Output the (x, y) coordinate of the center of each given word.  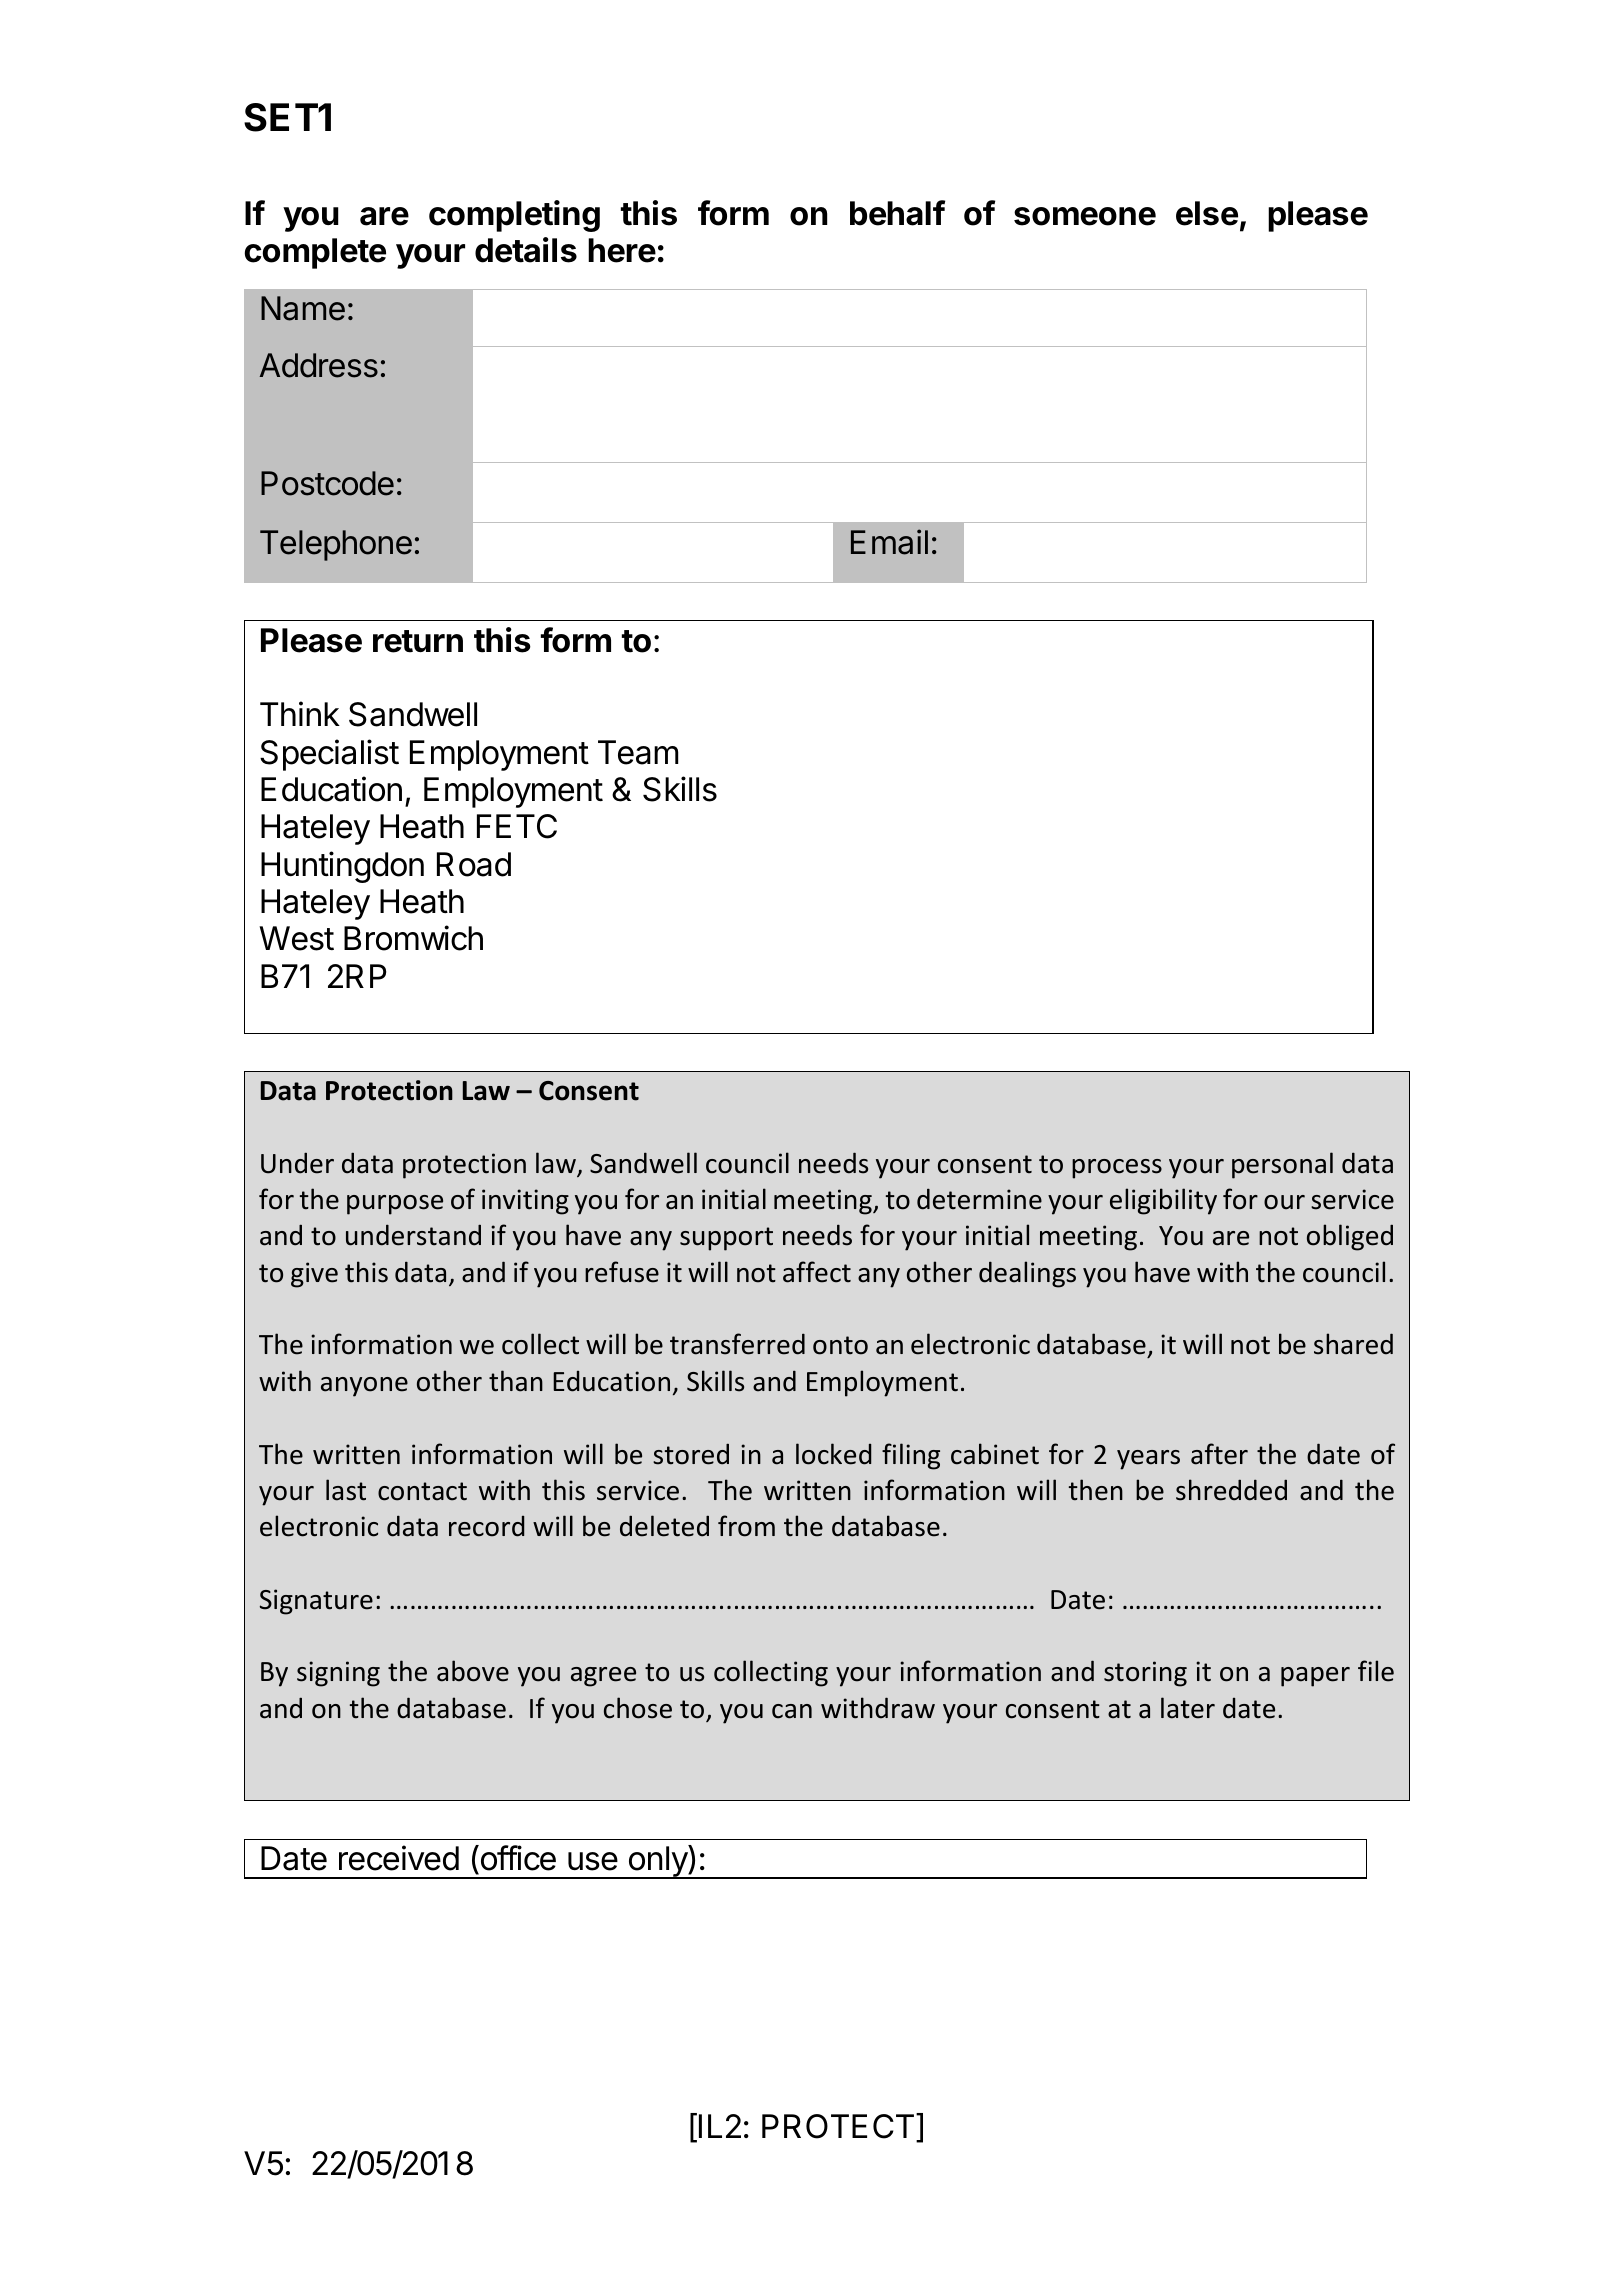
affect (817, 1272)
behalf (897, 213)
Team (638, 752)
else (1207, 213)
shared (1353, 1344)
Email (889, 542)
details (526, 250)
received (399, 1858)
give (314, 1275)
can (792, 1711)
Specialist (329, 755)
